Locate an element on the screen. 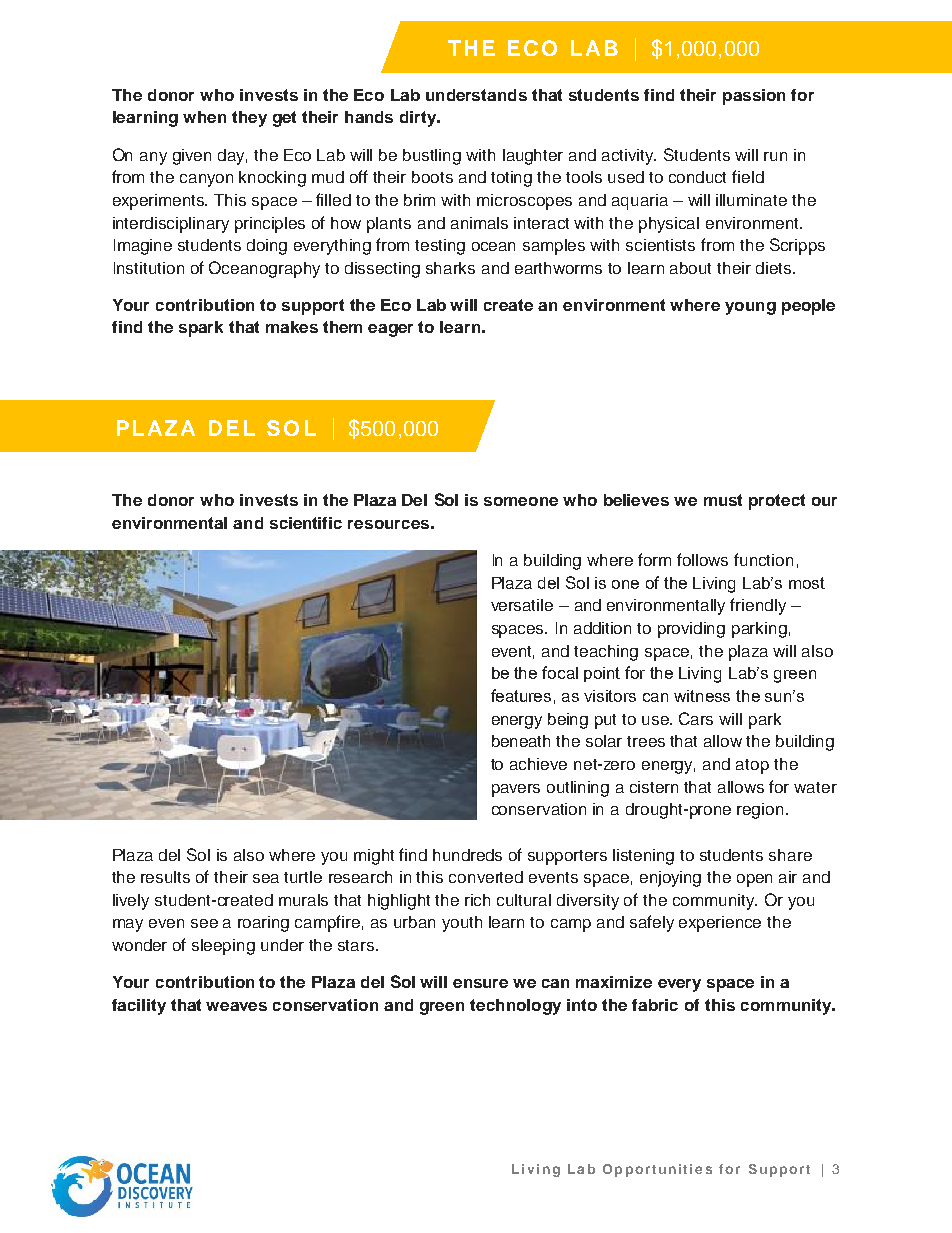 The width and height of the screenshot is (952, 1233). technology is located at coordinates (515, 1007).
